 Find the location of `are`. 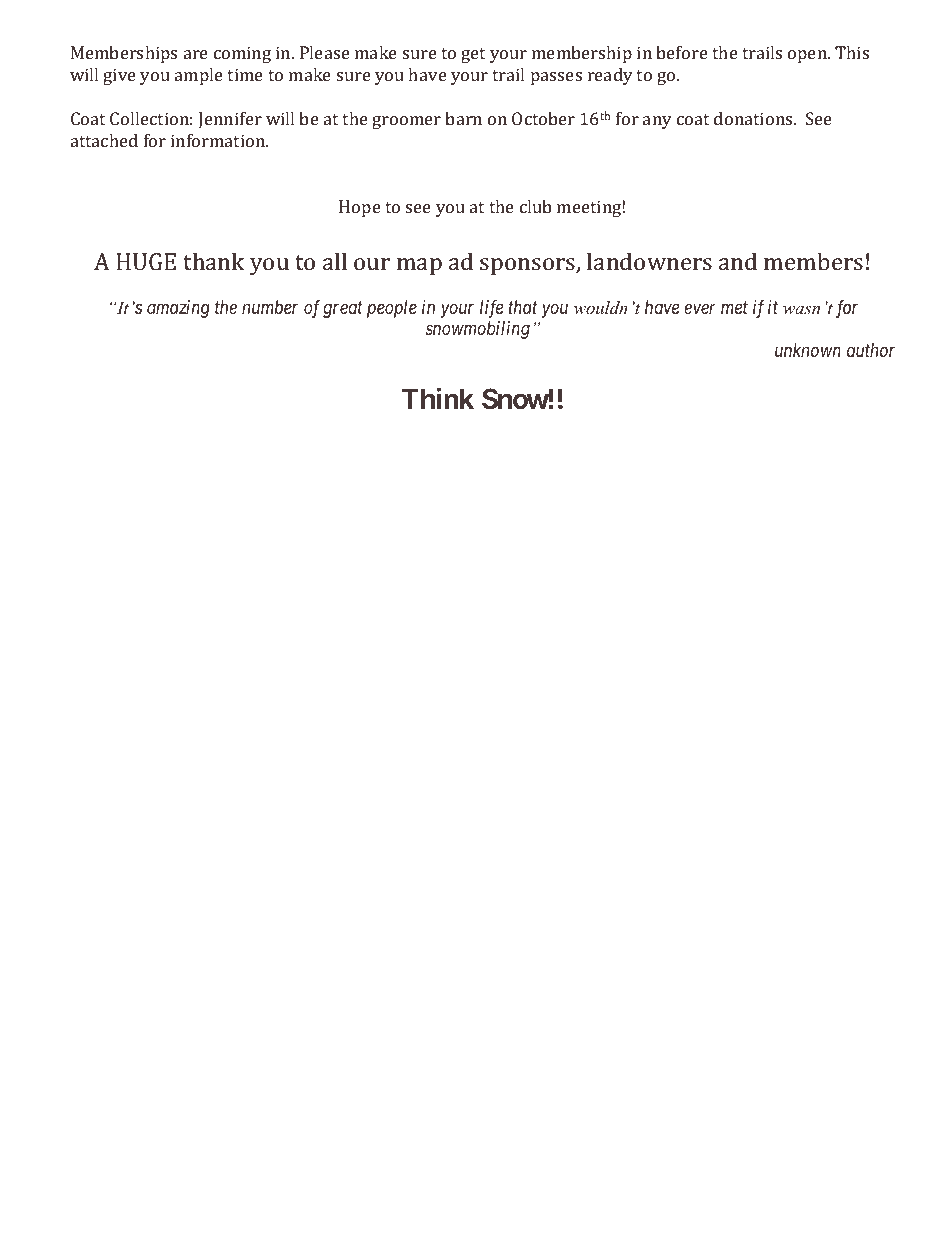

are is located at coordinates (196, 54).
